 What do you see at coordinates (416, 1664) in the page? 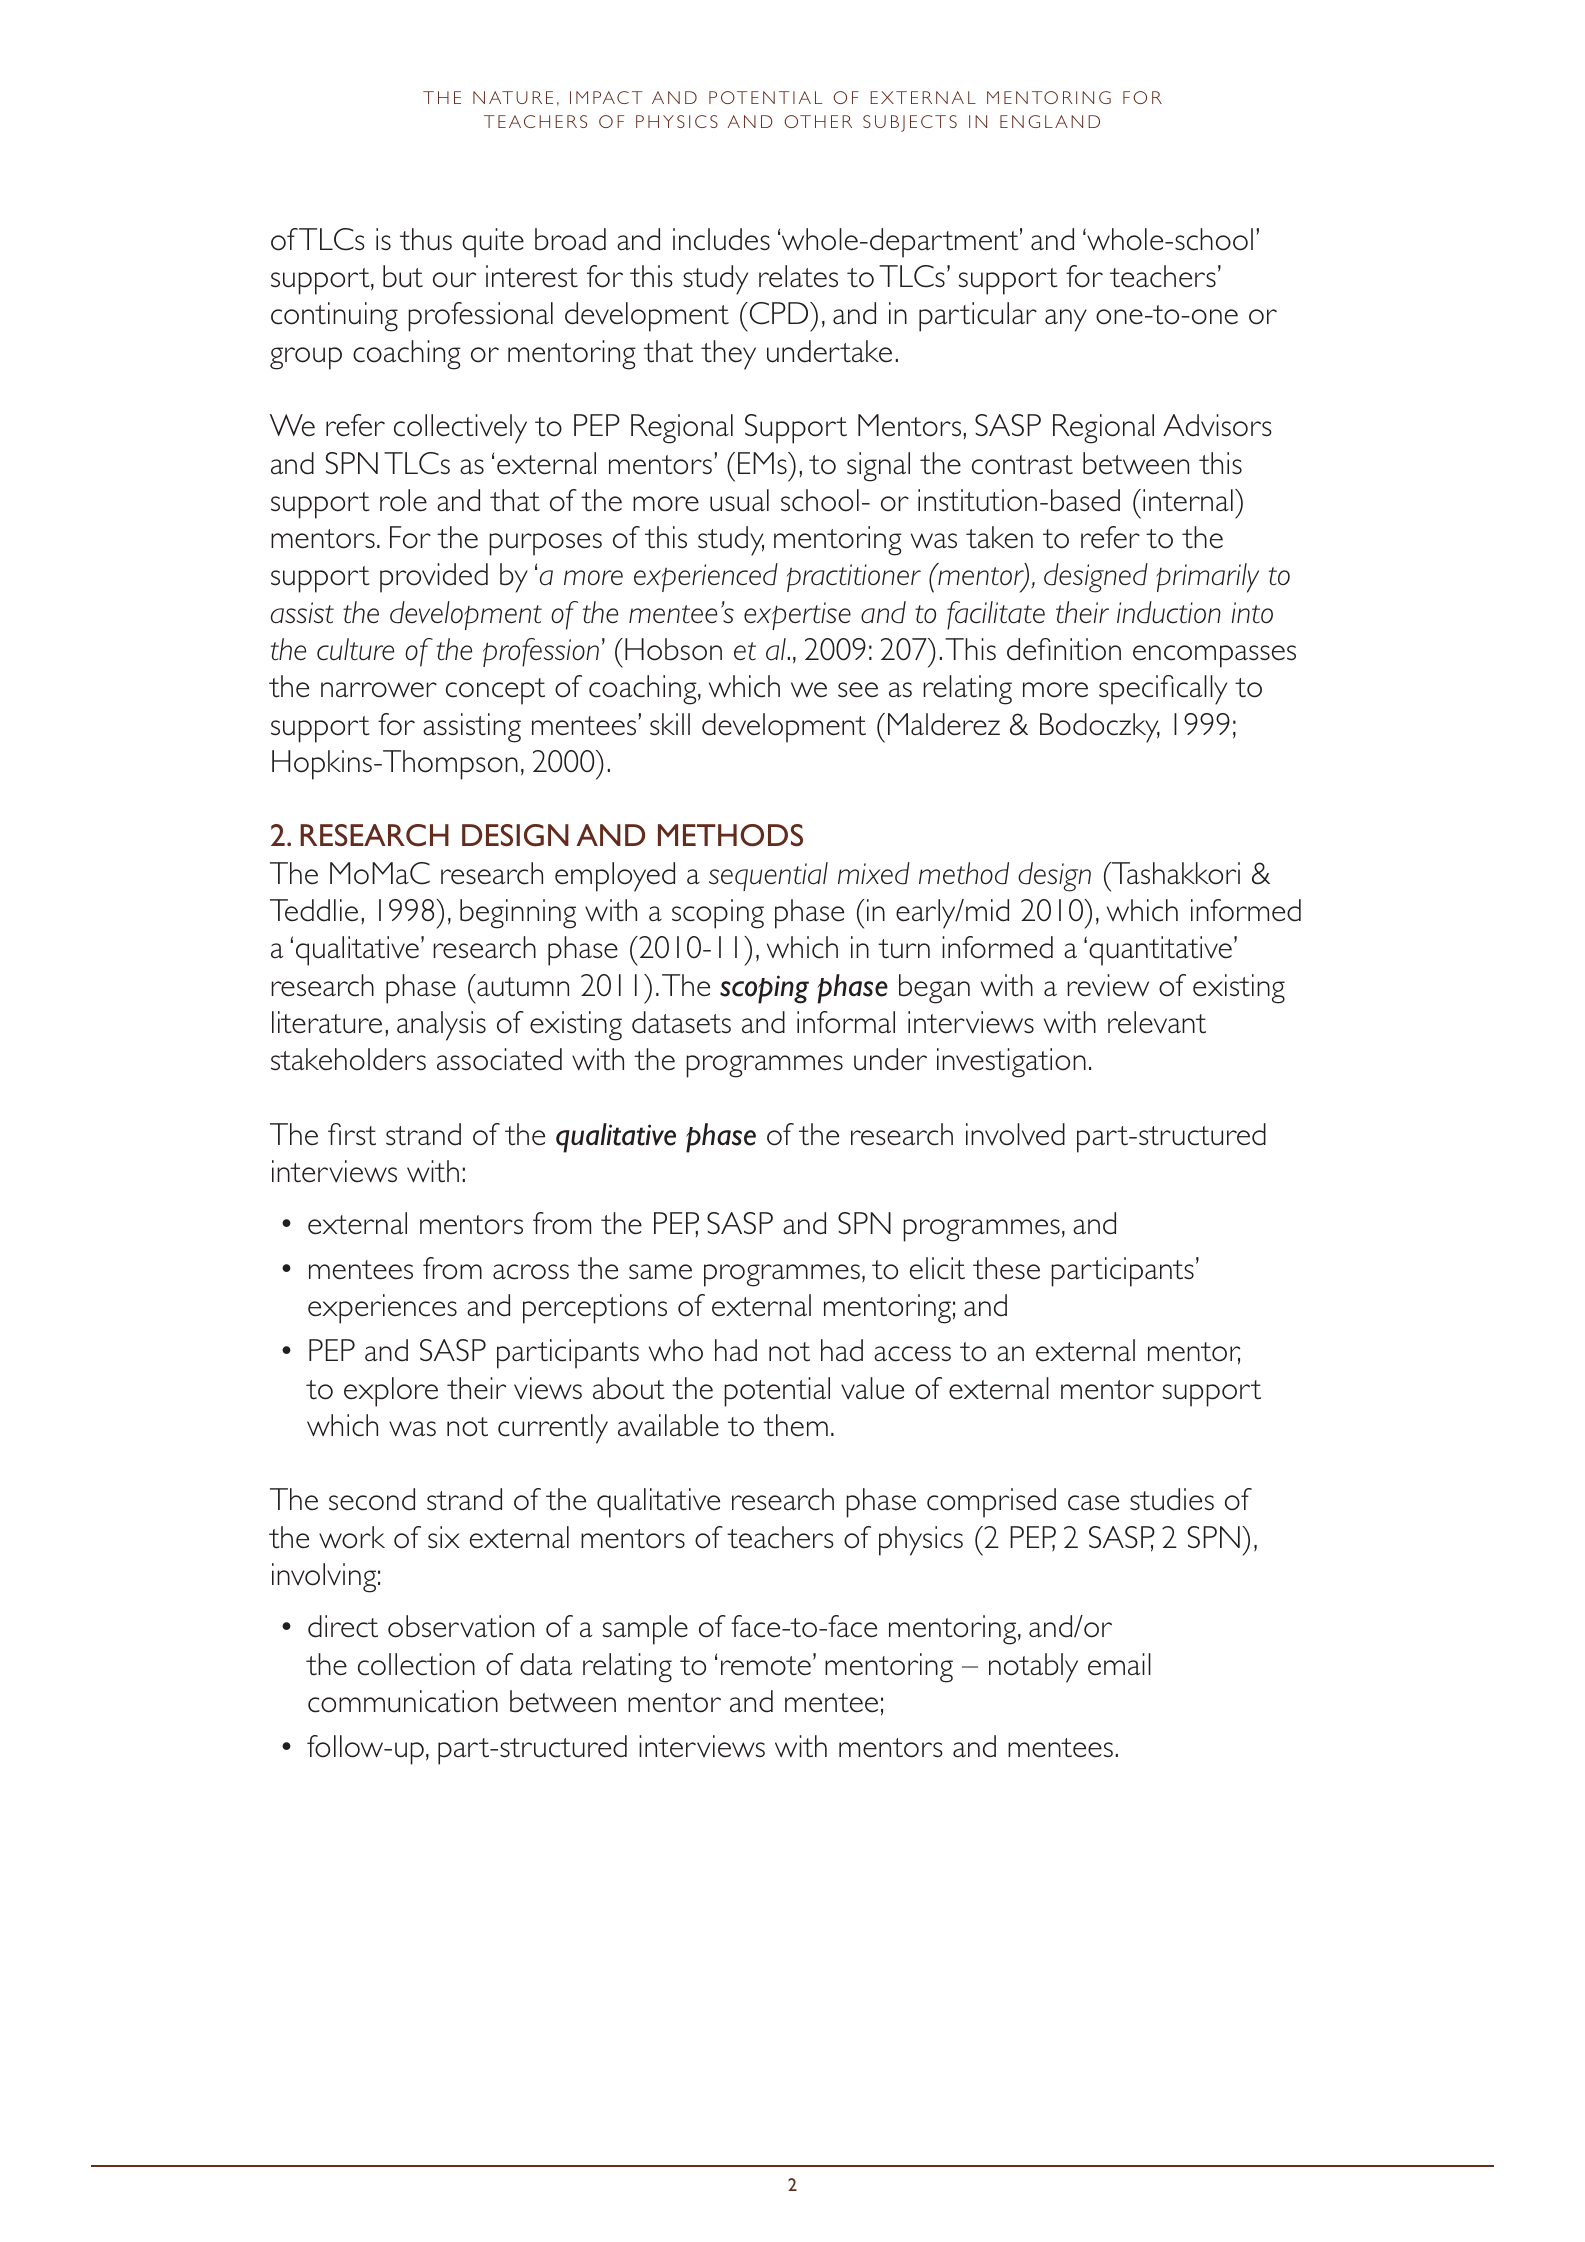
I see `collection` at bounding box center [416, 1664].
